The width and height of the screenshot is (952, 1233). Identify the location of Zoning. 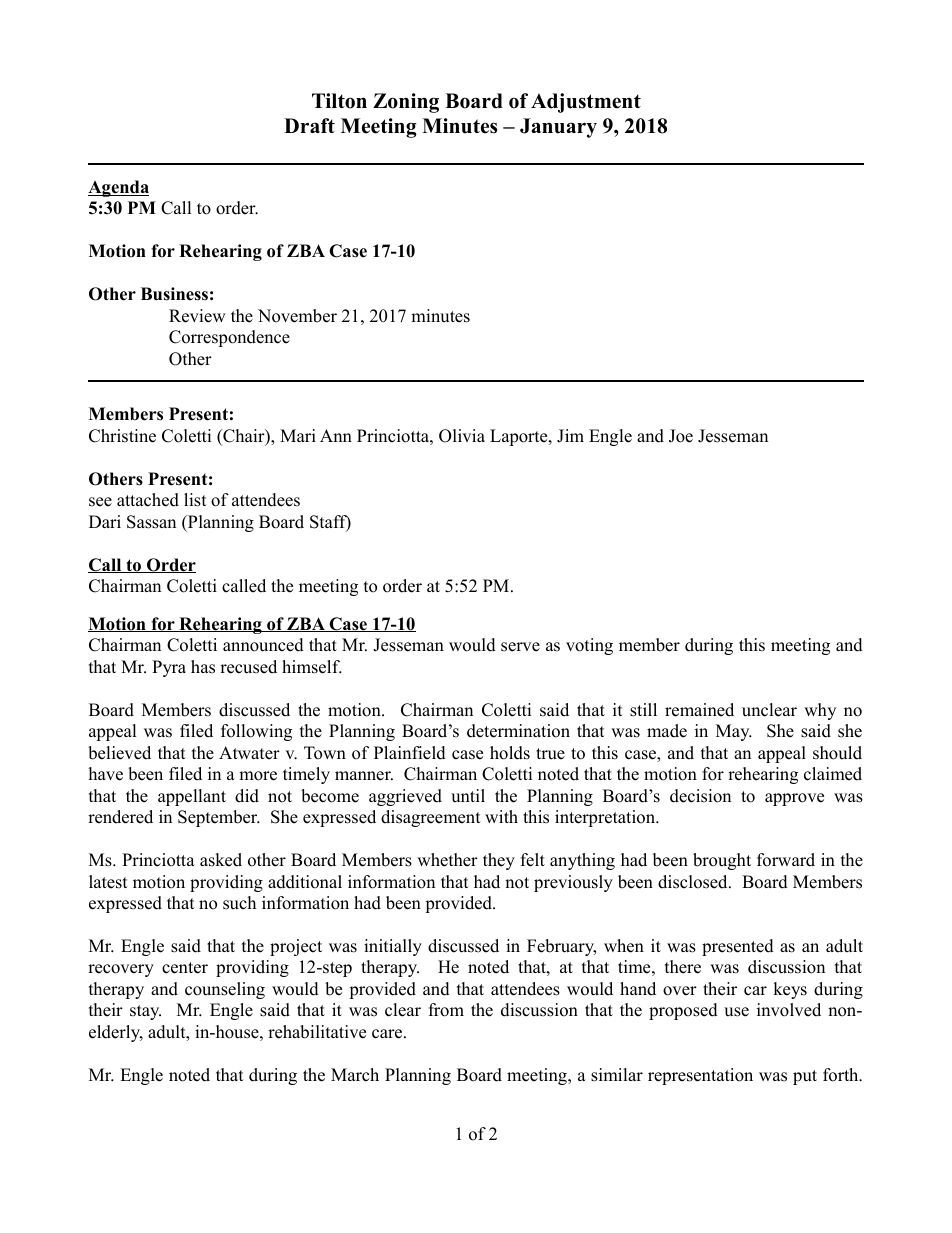
(406, 103).
